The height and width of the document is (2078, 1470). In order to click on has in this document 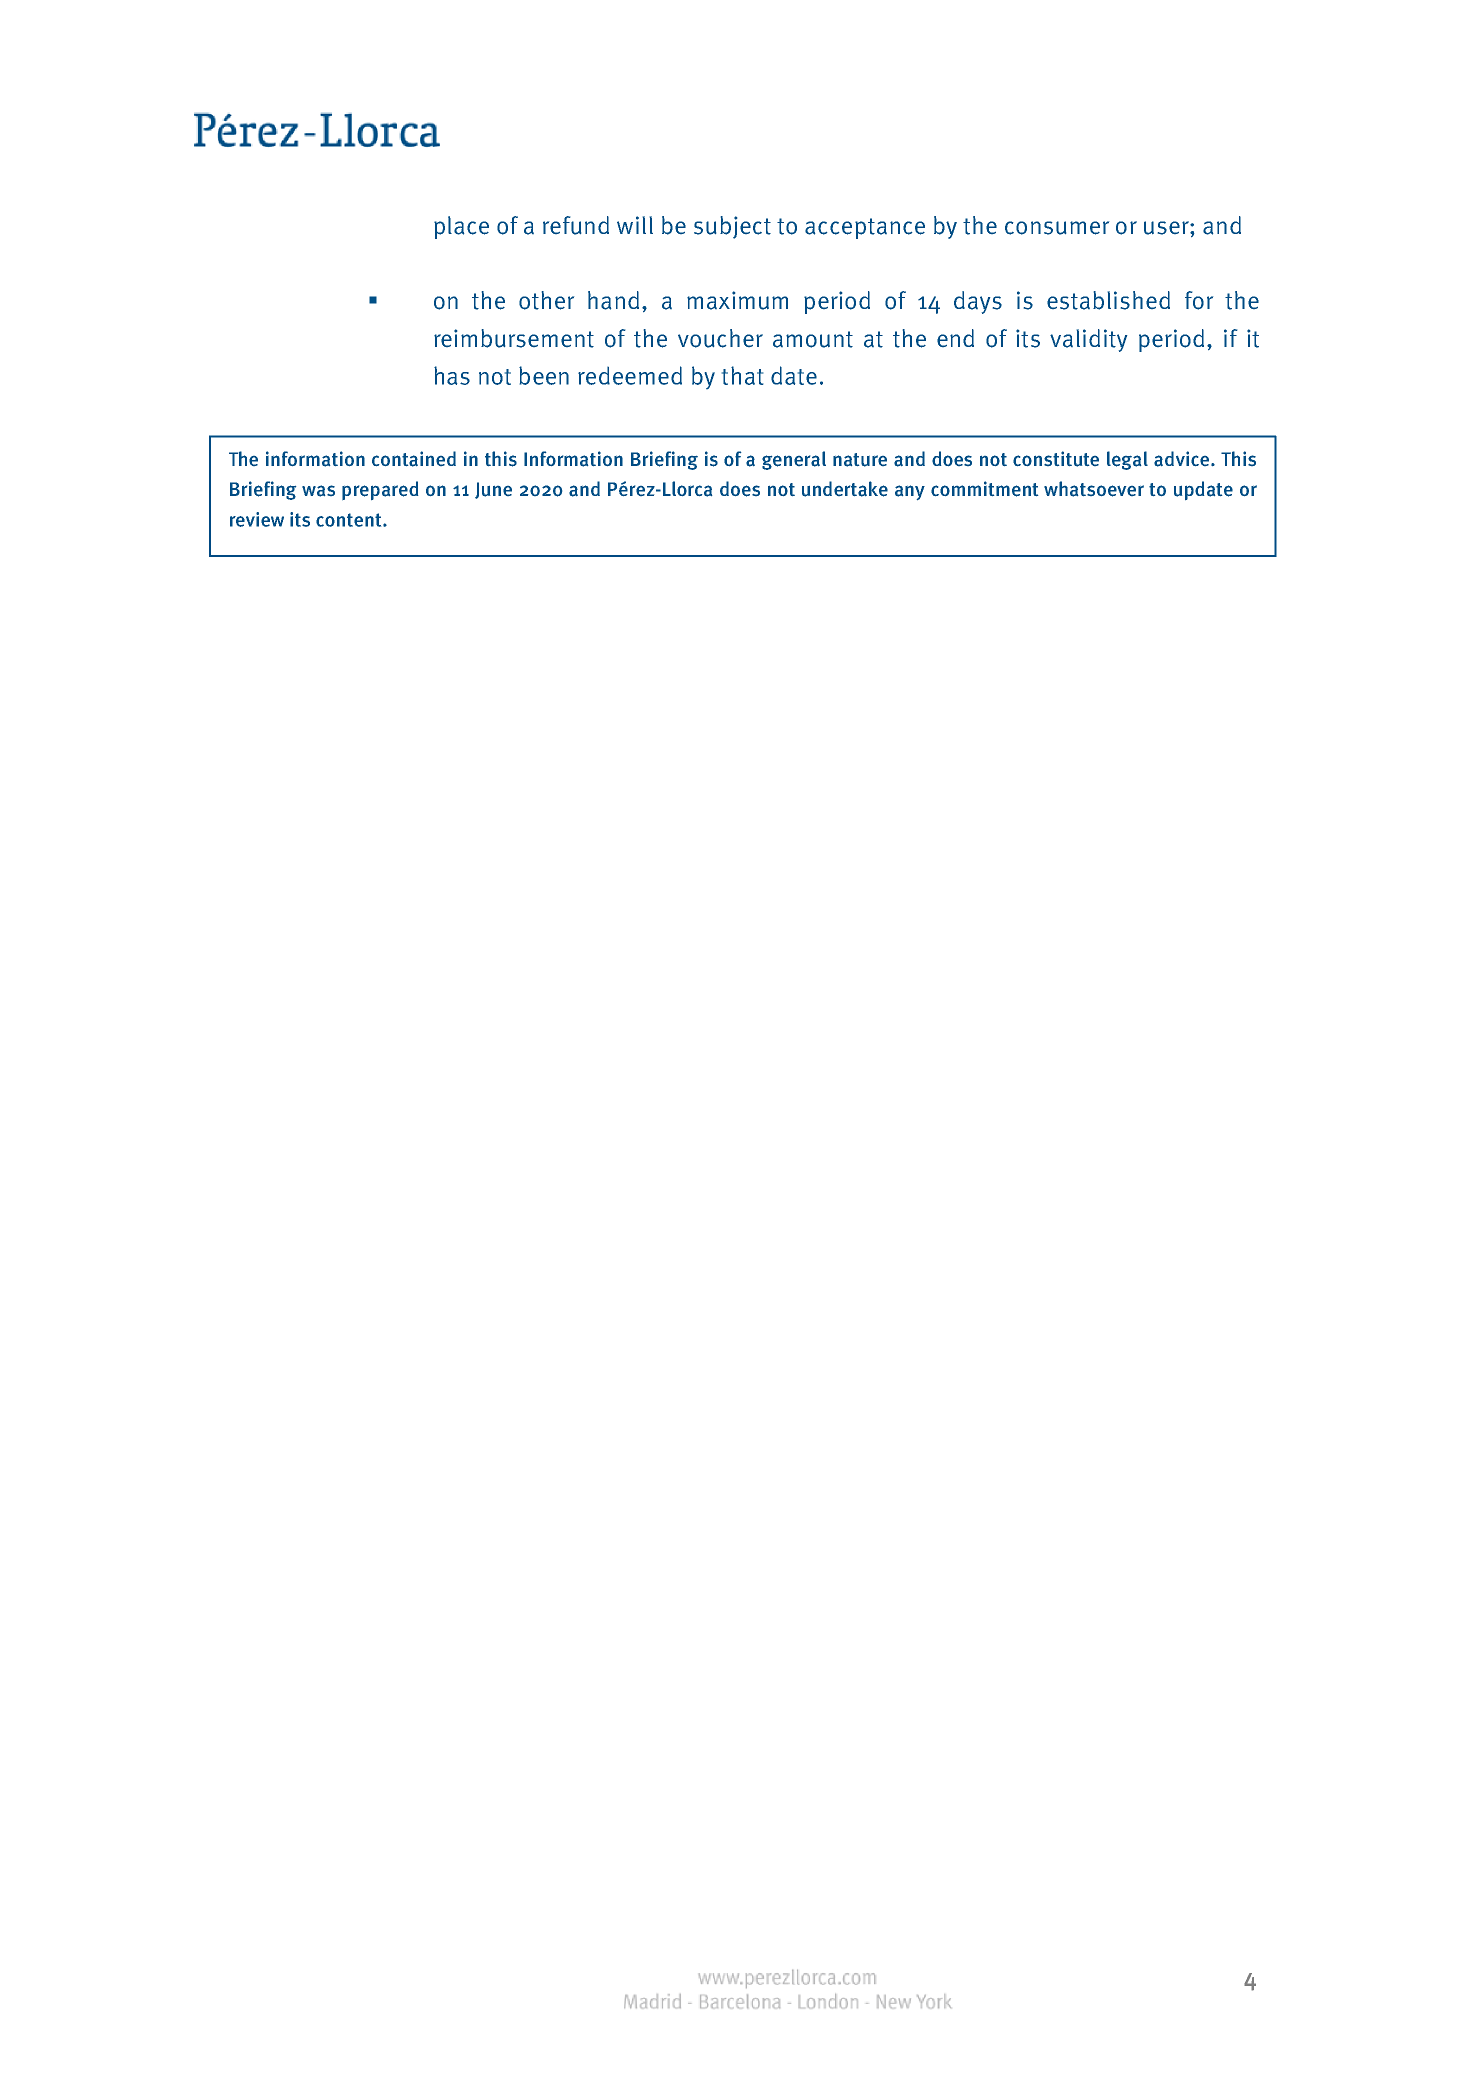, I will do `click(452, 375)`.
